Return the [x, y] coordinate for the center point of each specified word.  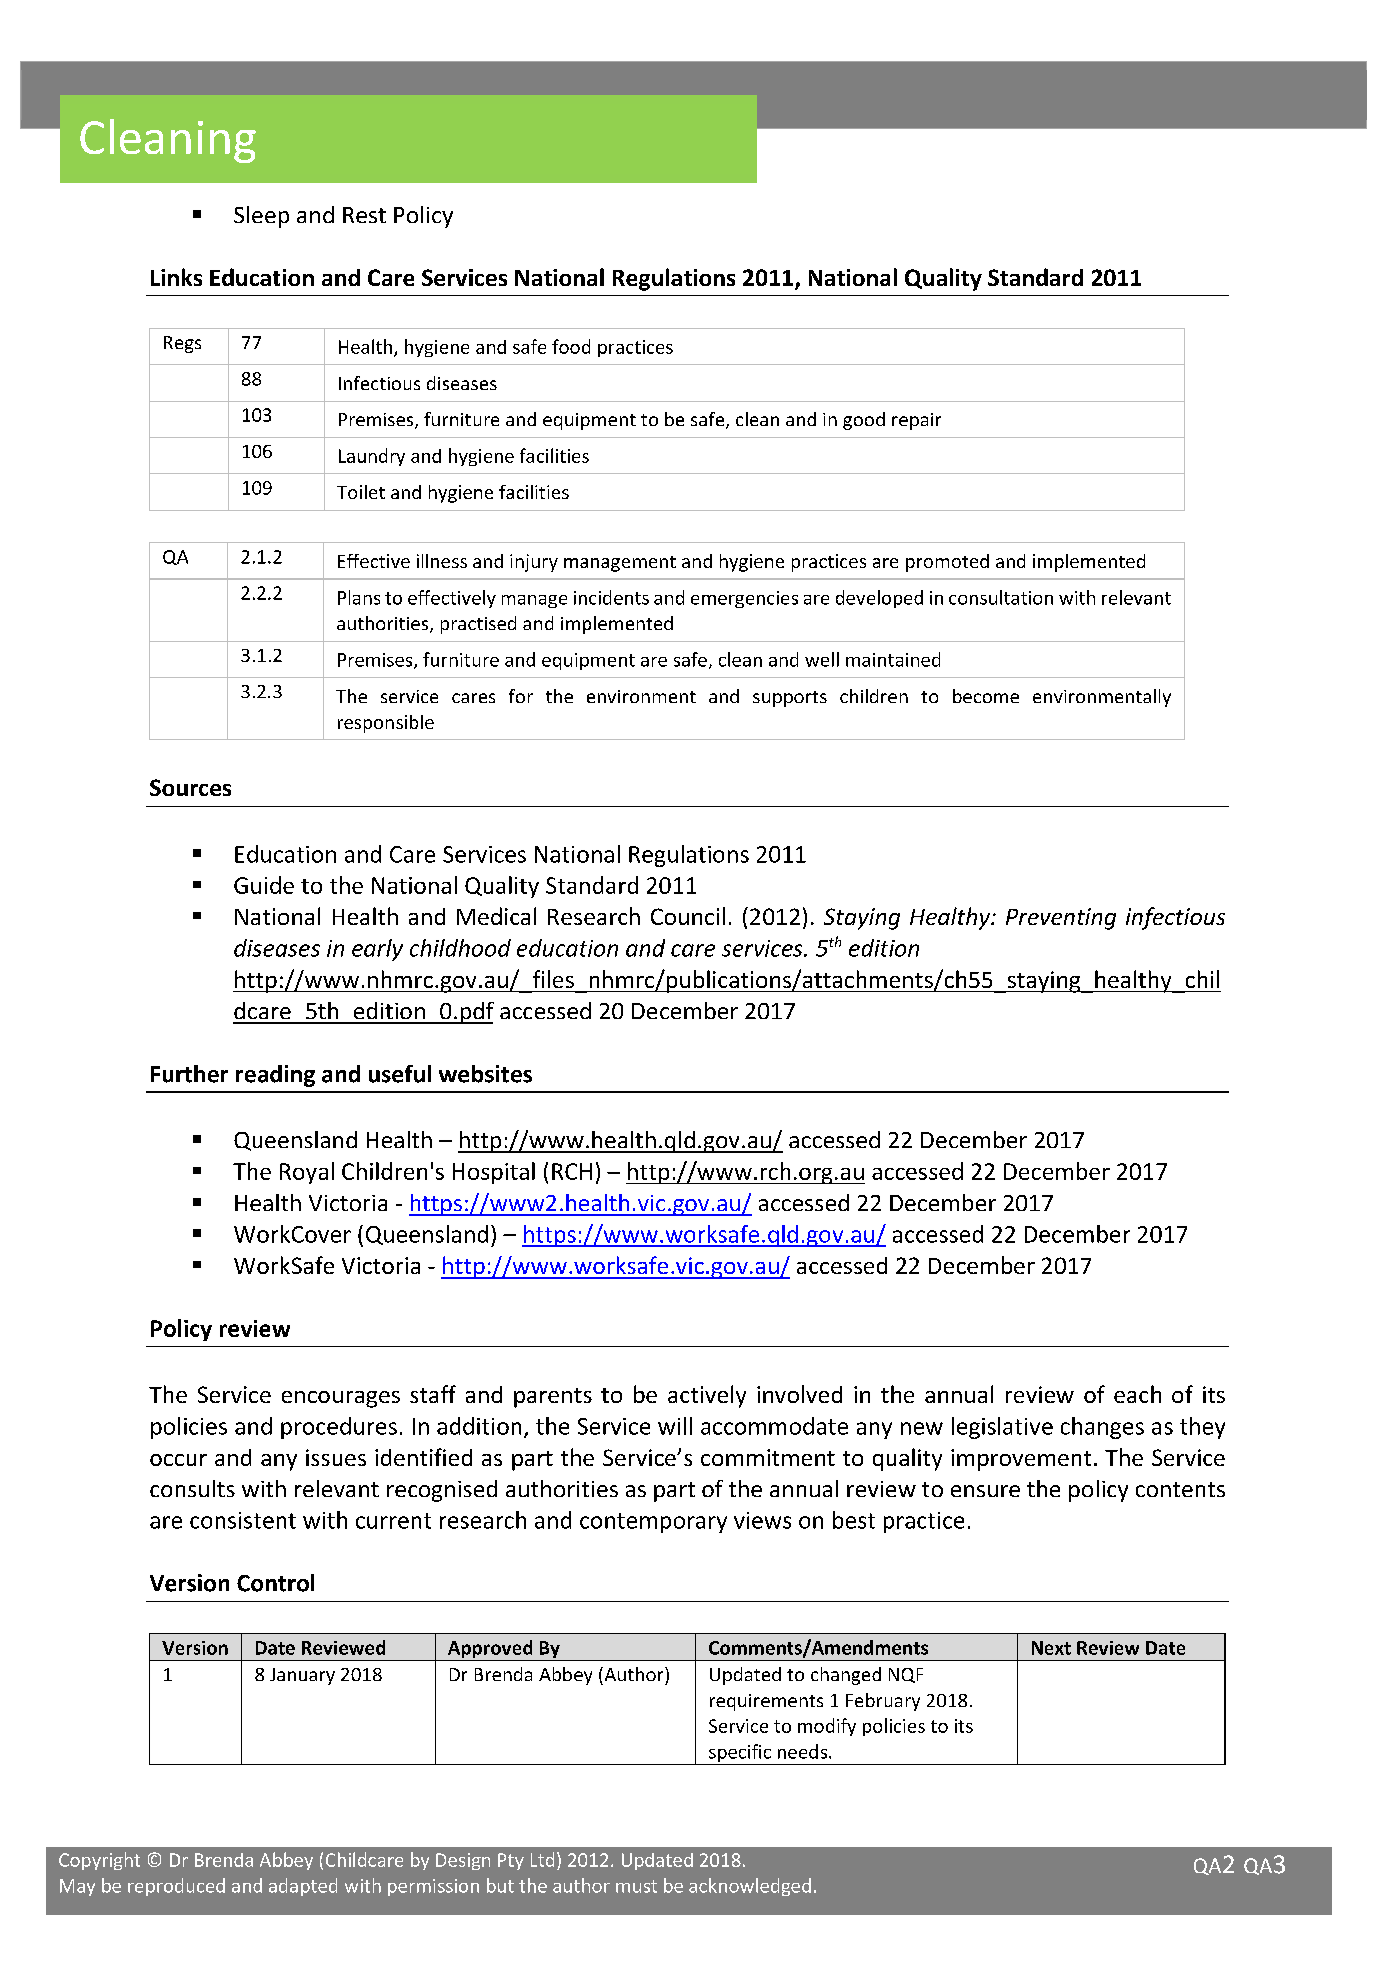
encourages [341, 1399]
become [986, 696]
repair [916, 421]
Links [176, 277]
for [521, 696]
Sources [190, 787]
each [1137, 1394]
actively [707, 1396]
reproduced [176, 1887]
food [571, 346]
